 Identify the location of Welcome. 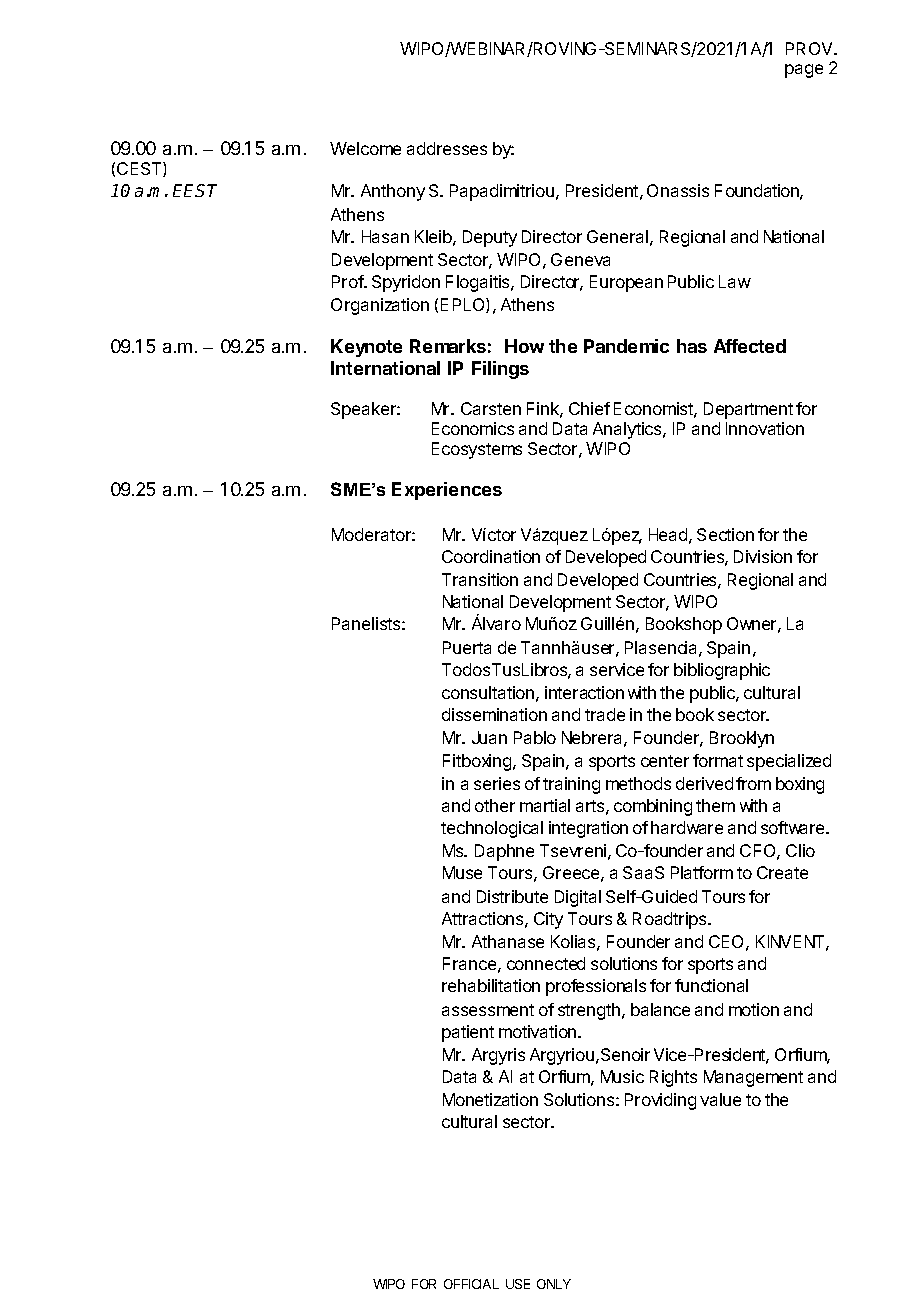
(365, 148).
